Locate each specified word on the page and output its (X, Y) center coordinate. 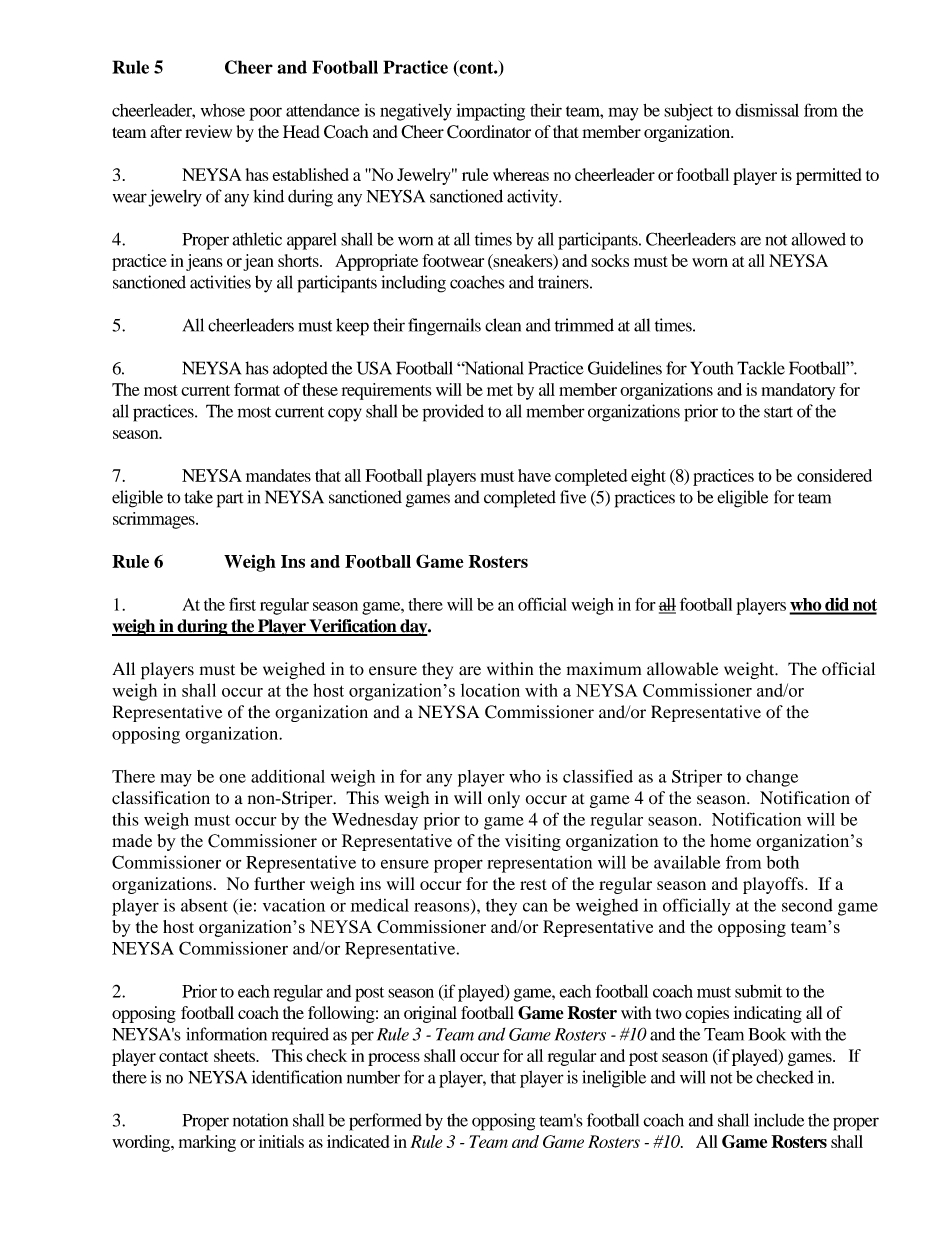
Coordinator (489, 132)
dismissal (767, 110)
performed (385, 1122)
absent (204, 905)
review (208, 131)
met (500, 390)
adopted (300, 370)
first (242, 604)
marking (207, 1143)
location (490, 690)
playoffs (774, 885)
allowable (682, 669)
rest (533, 884)
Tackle (761, 368)
